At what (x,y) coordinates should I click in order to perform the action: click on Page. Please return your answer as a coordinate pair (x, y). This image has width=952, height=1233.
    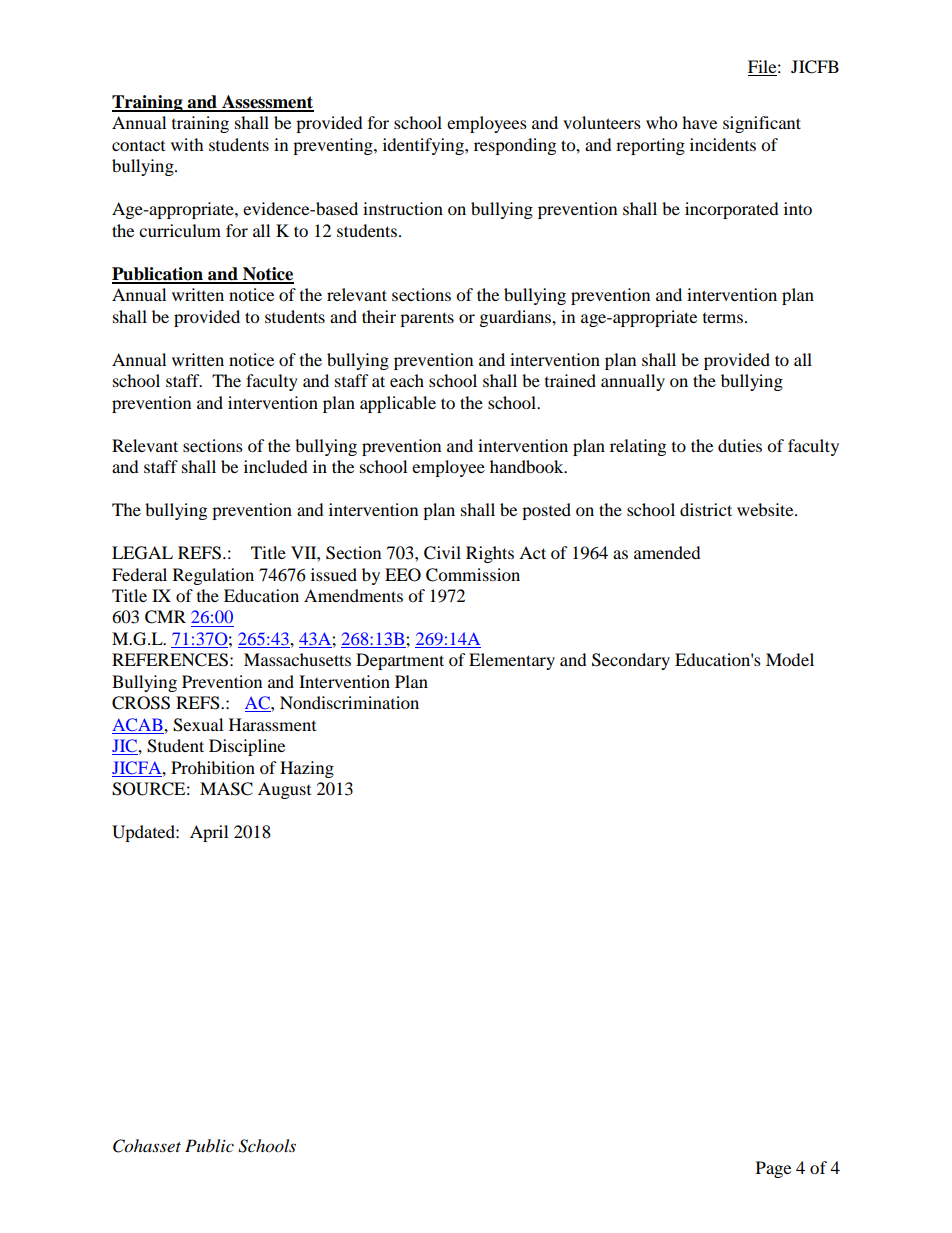
    Looking at the image, I should click on (773, 1169).
